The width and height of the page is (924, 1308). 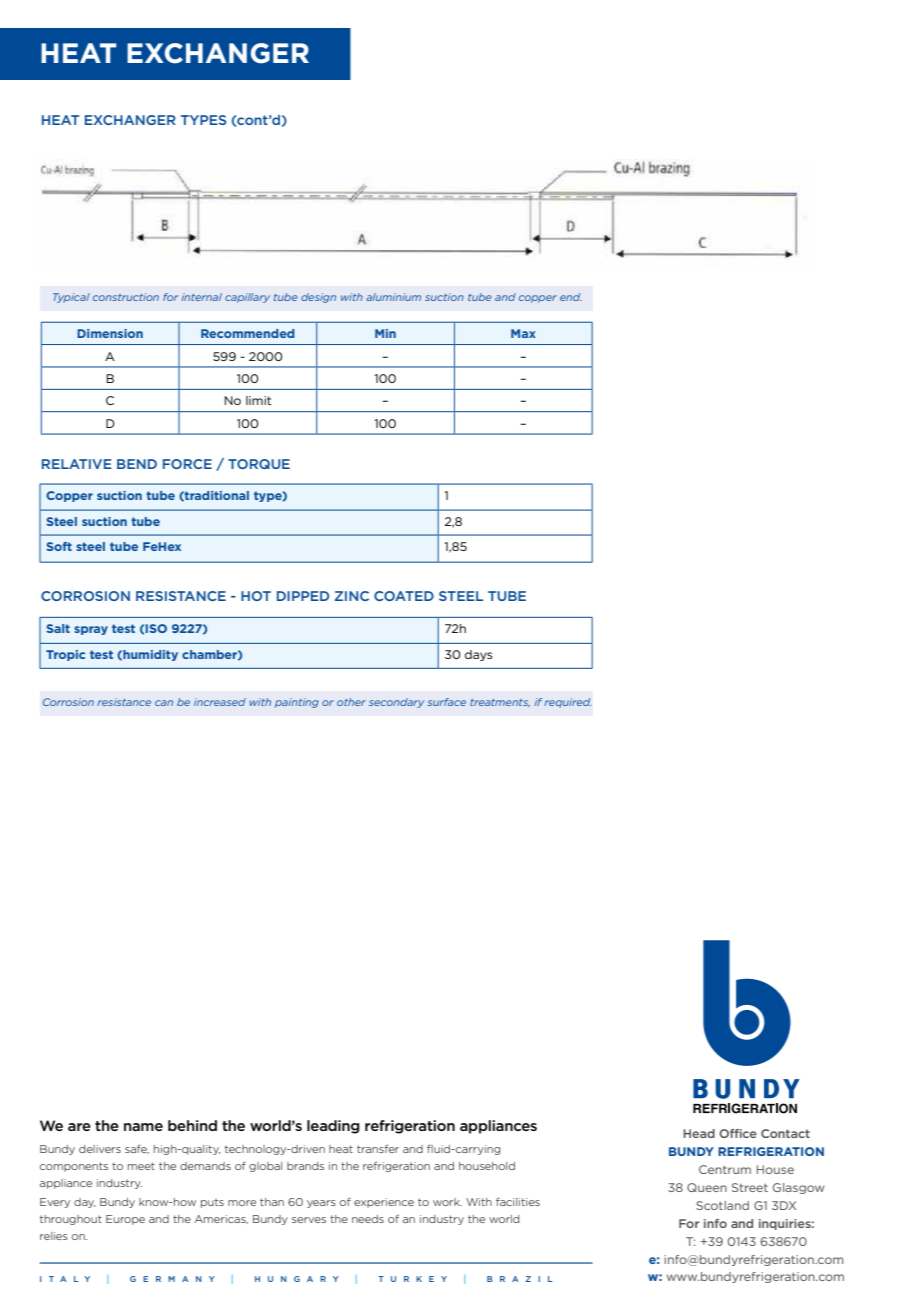 I want to click on Dimension, so click(x=110, y=333).
